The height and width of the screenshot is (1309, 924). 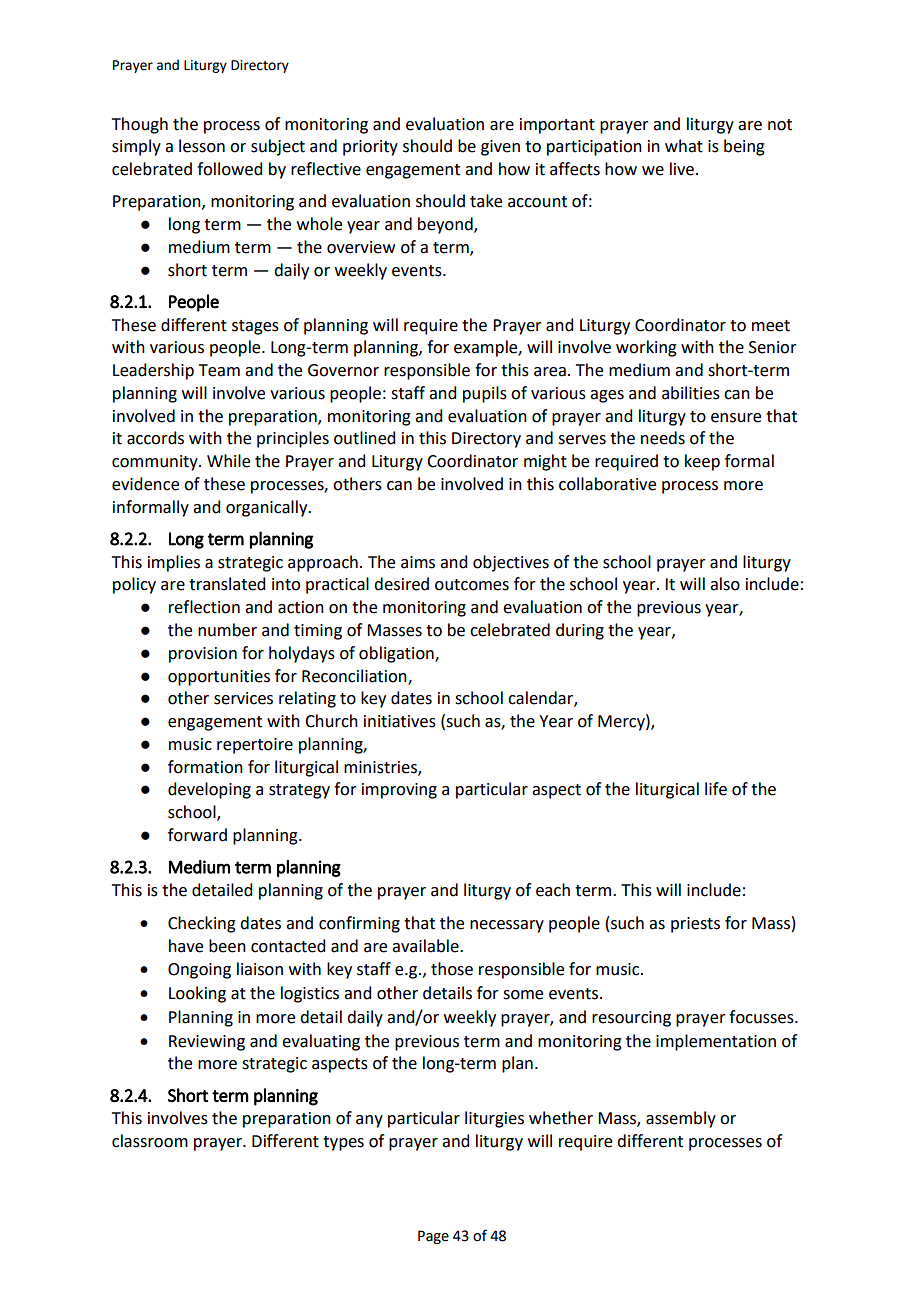 I want to click on improving, so click(x=399, y=791).
